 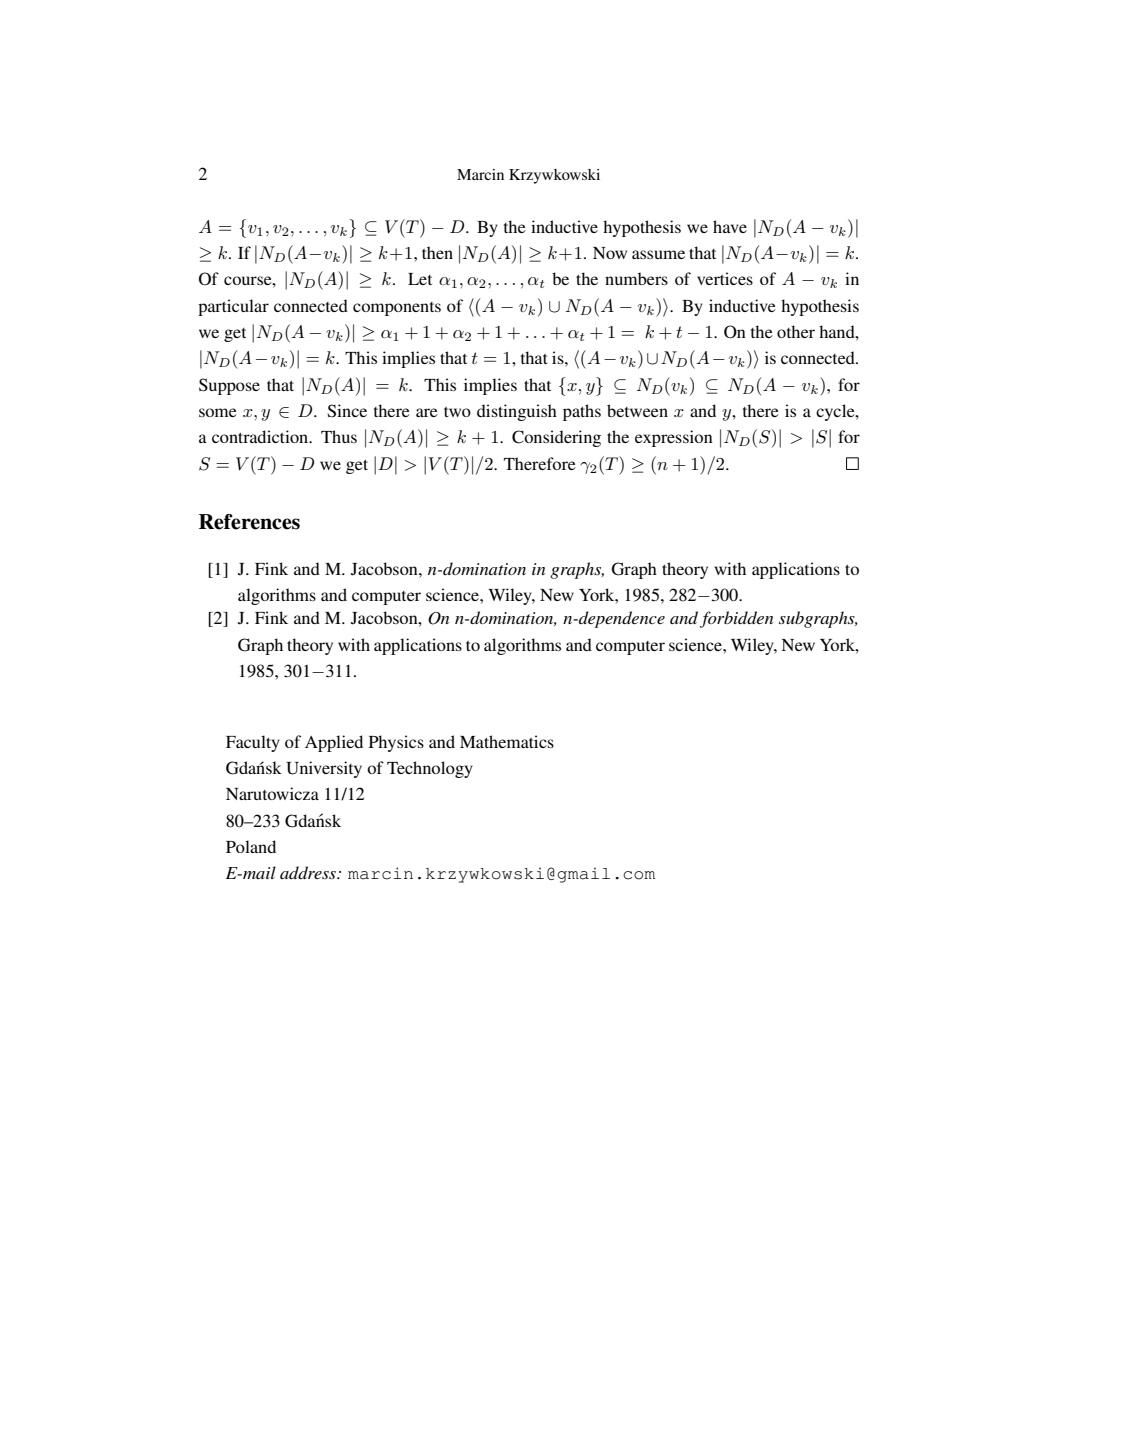 I want to click on then, so click(x=437, y=252).
